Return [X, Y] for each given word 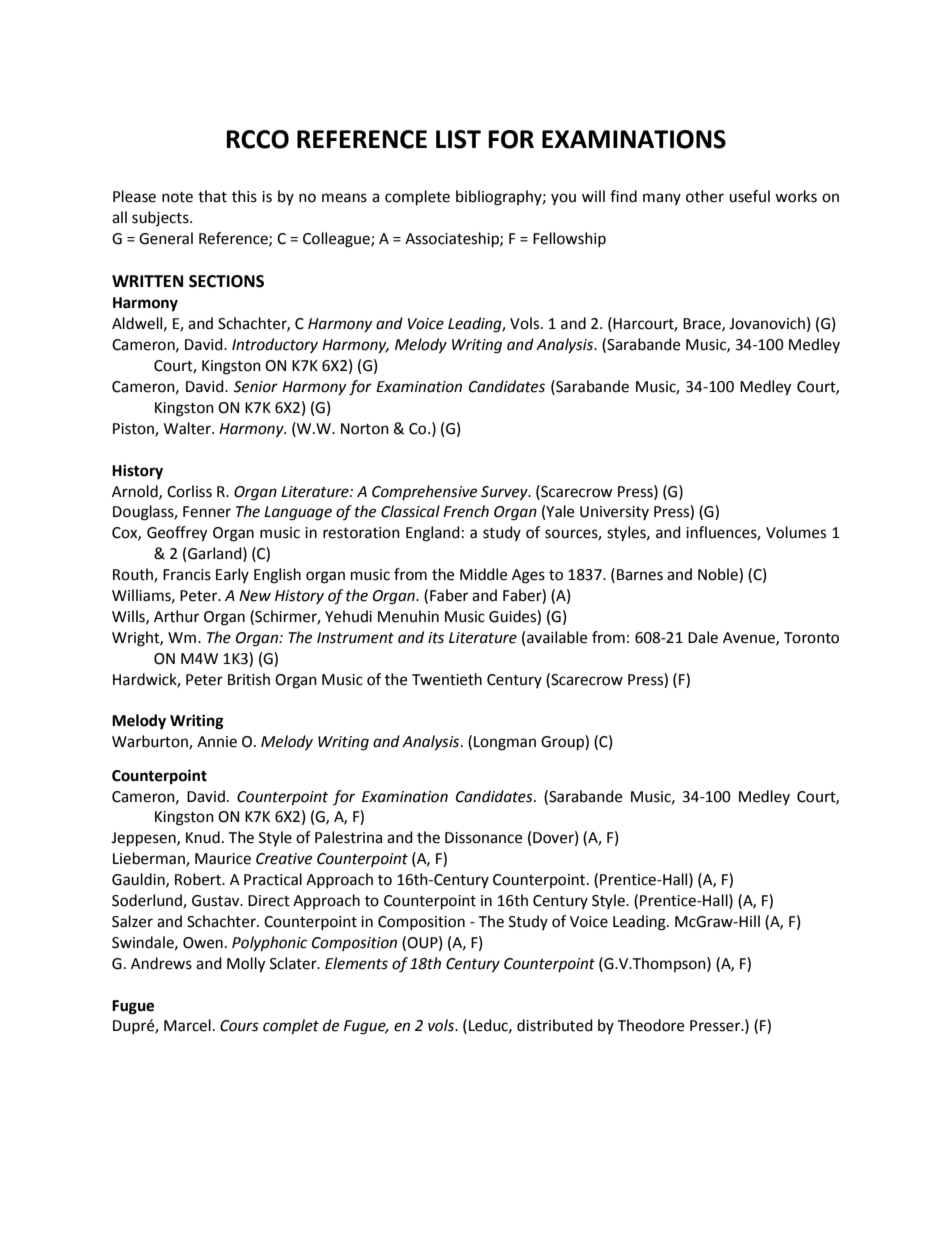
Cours [239, 1026]
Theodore [650, 1025]
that [212, 196]
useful [749, 196]
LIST [458, 139]
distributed [555, 1025]
